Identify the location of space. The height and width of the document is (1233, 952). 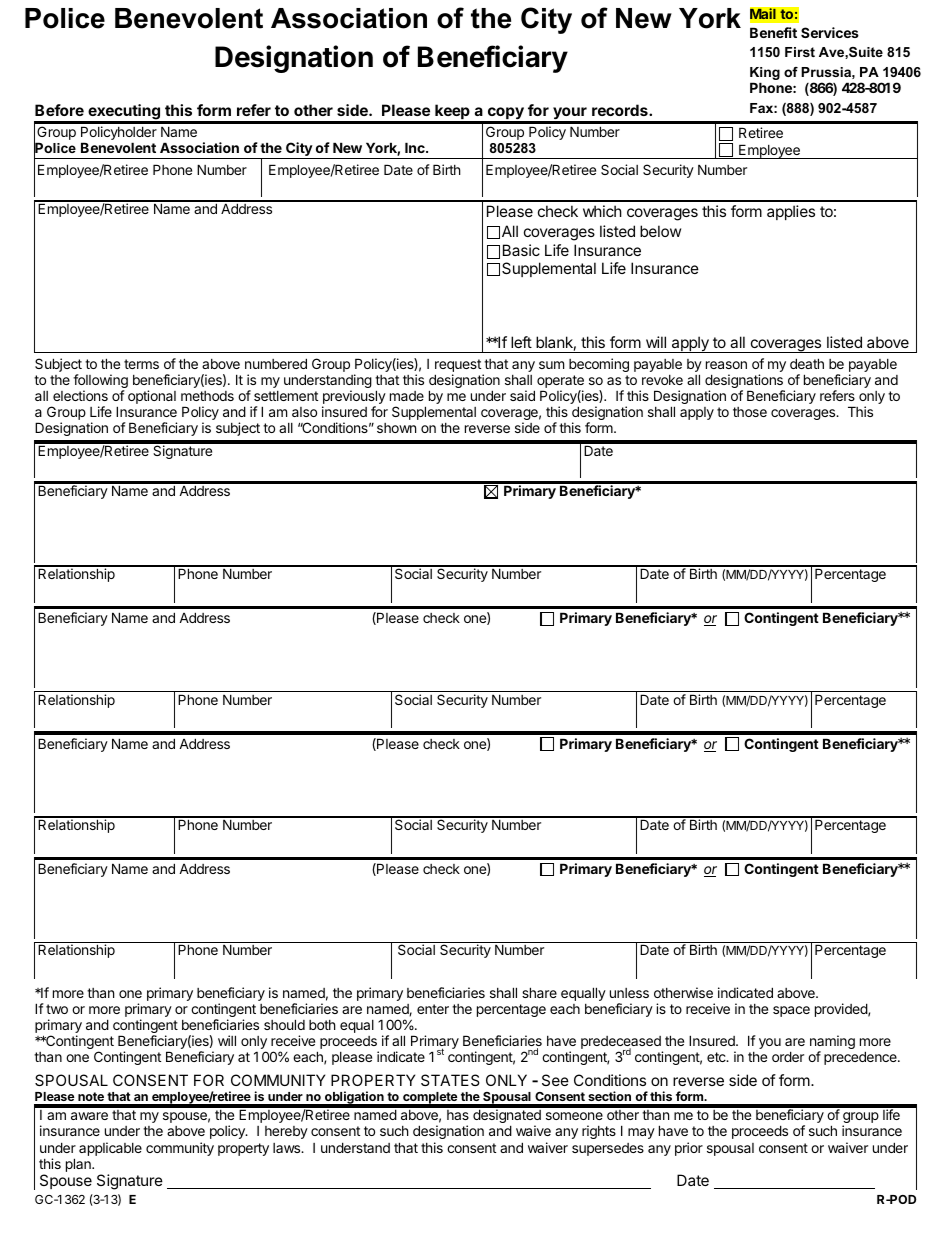
(791, 1011).
